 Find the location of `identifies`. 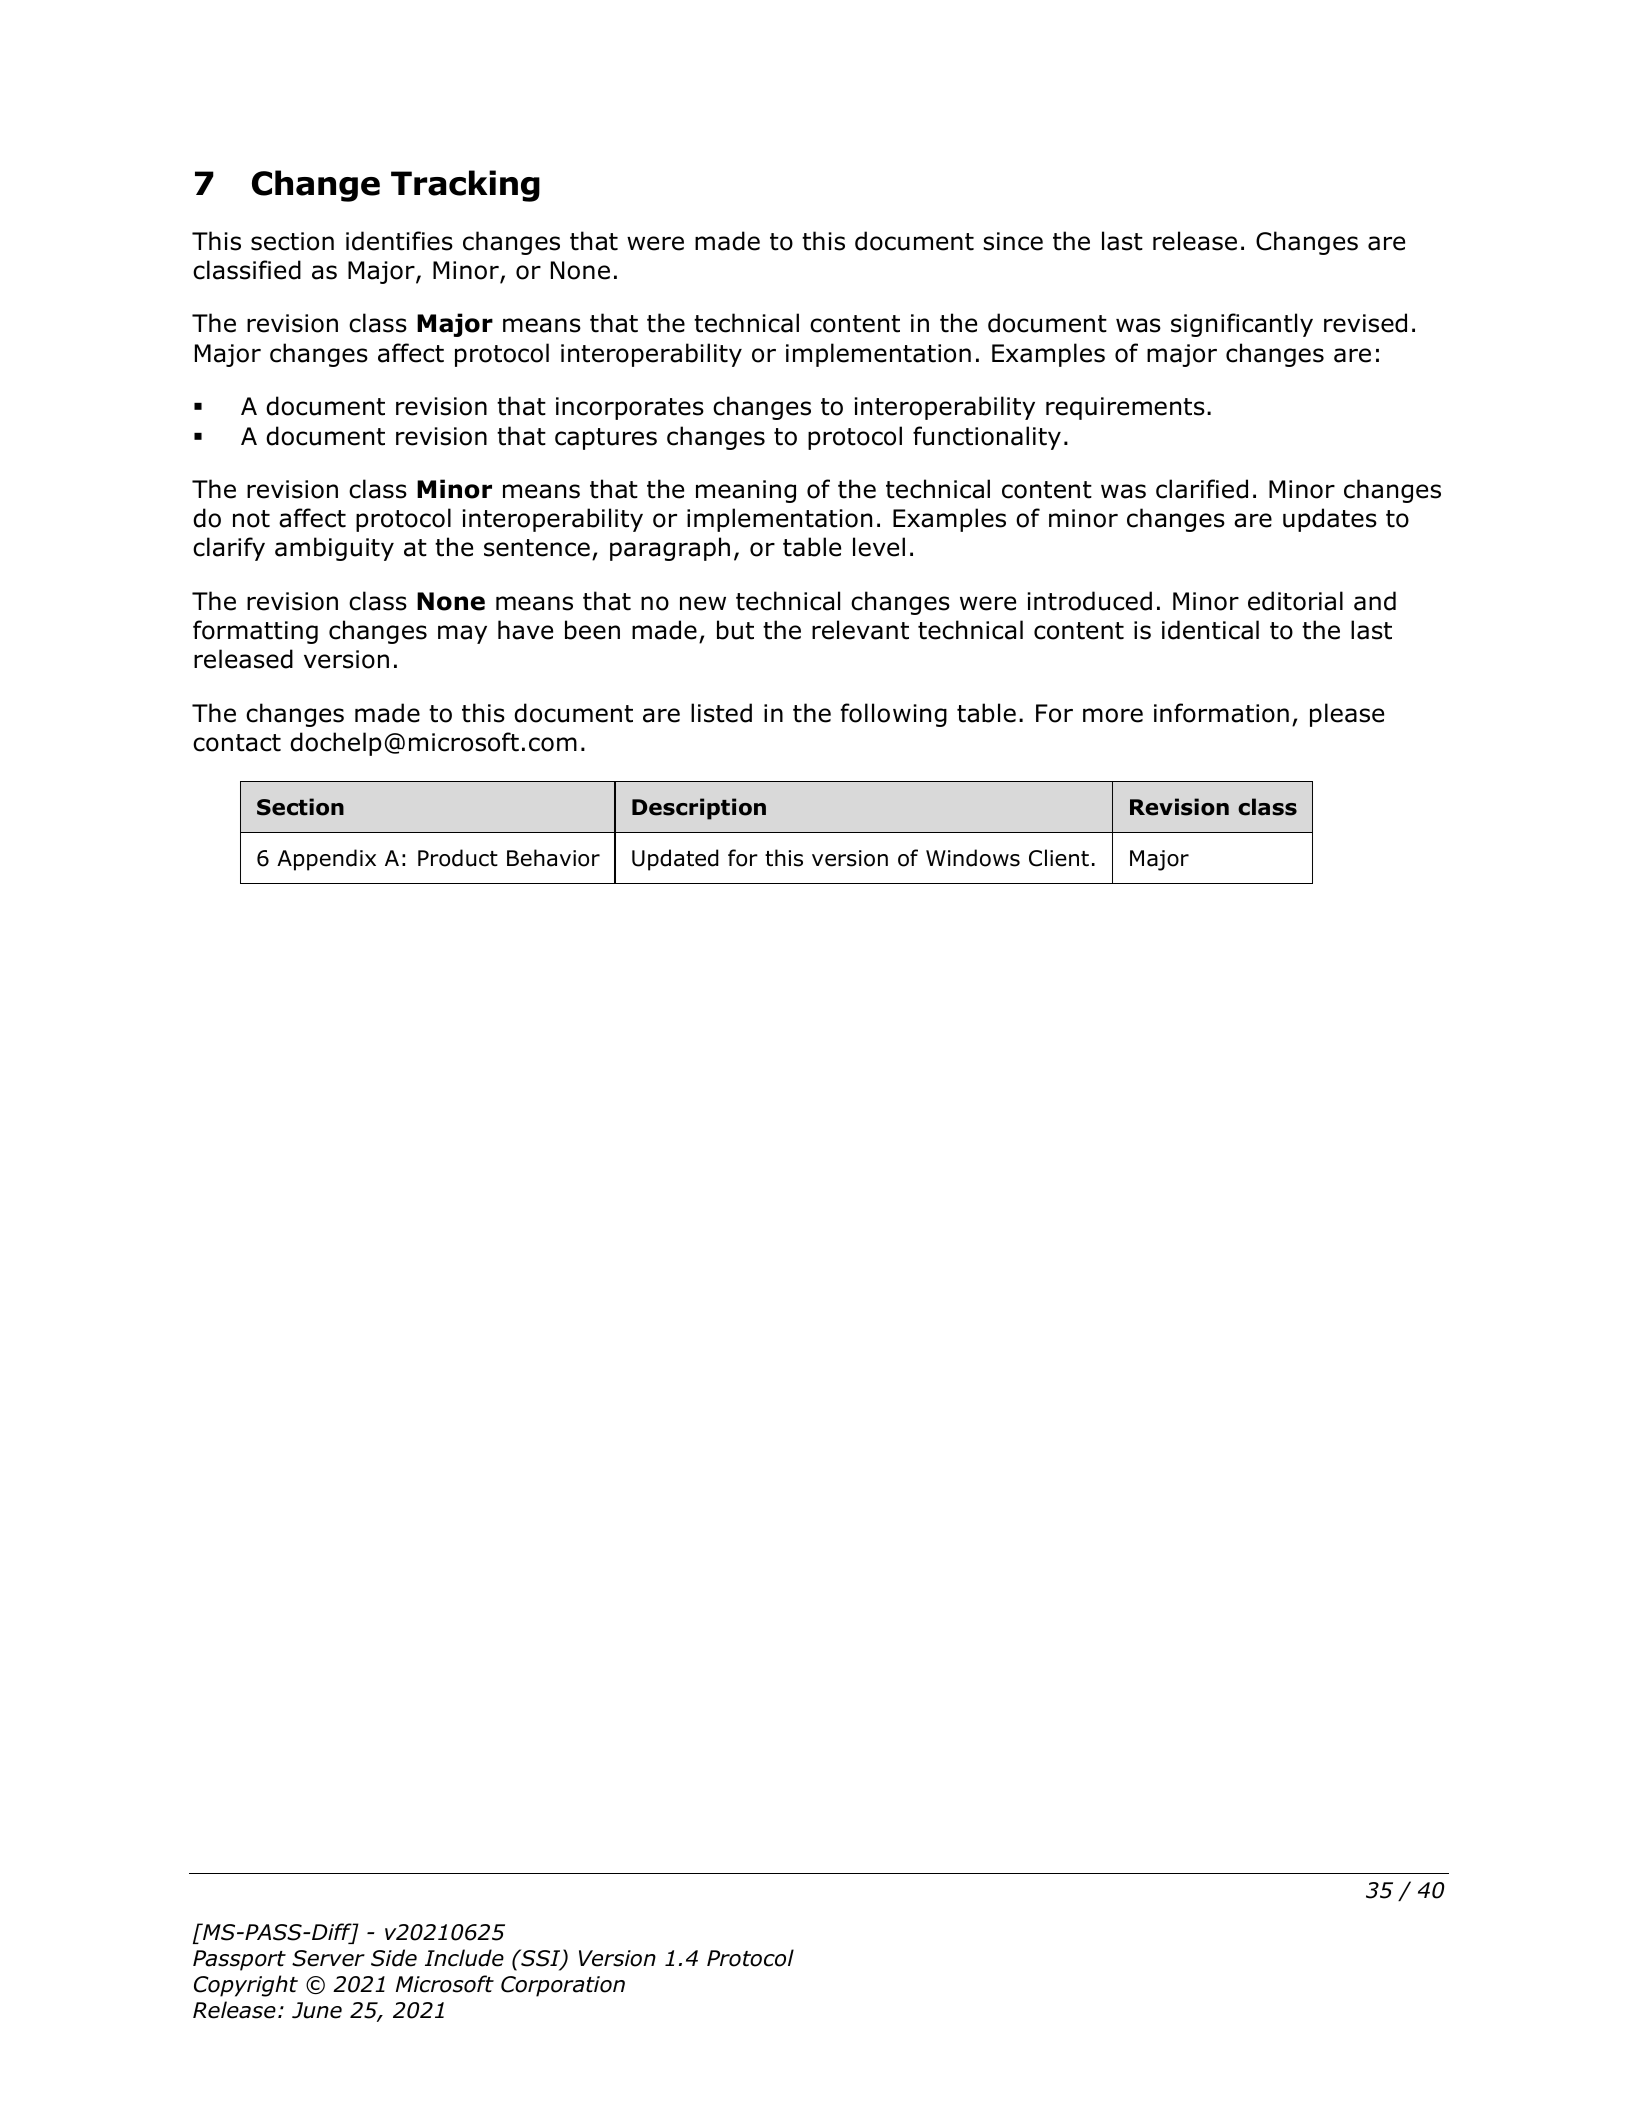

identifies is located at coordinates (399, 241).
